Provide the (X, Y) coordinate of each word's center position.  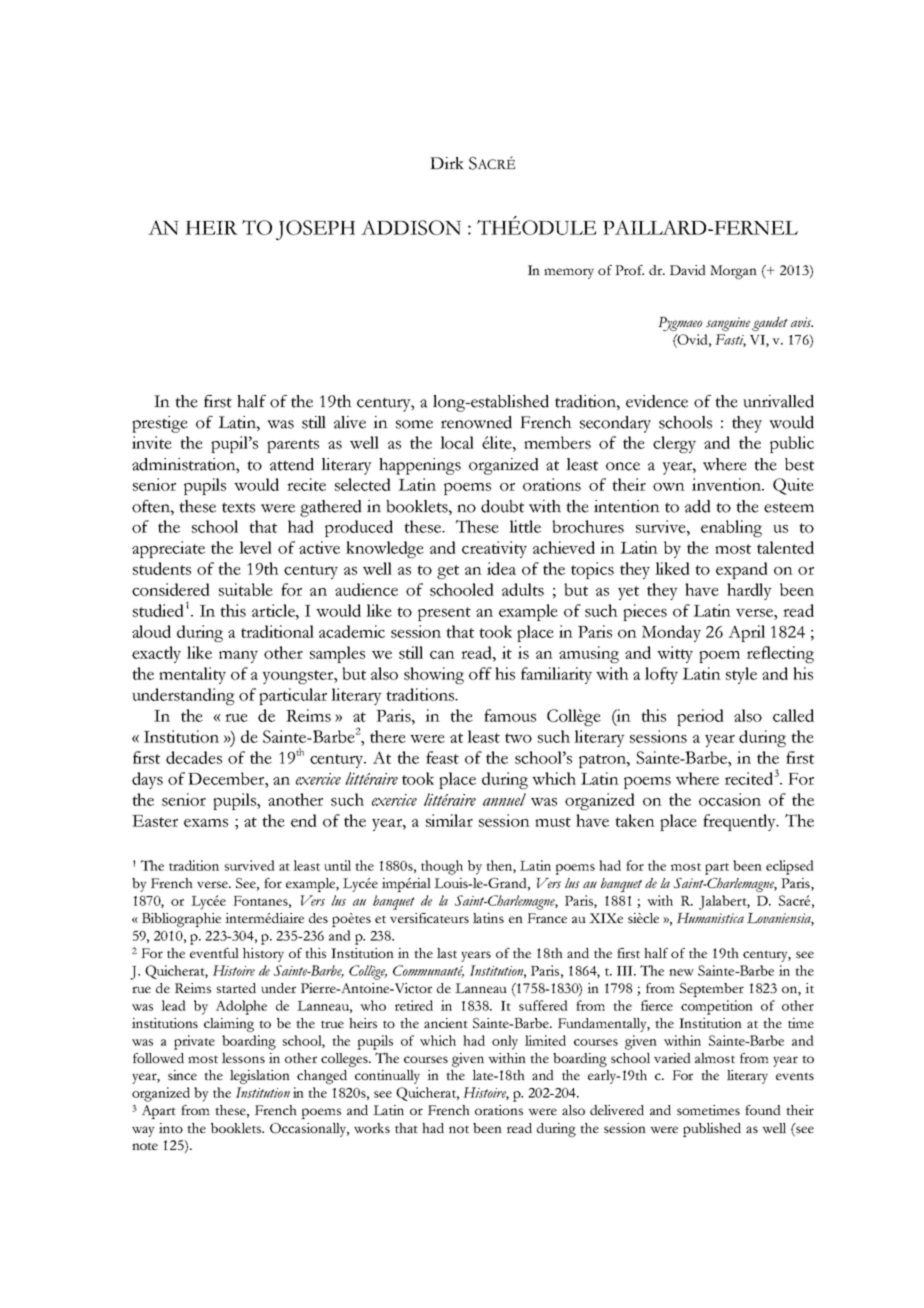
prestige (160, 424)
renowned (476, 422)
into (171, 1128)
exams (206, 823)
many (238, 657)
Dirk (447, 163)
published (712, 1130)
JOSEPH (315, 230)
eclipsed (790, 867)
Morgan (733, 272)
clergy (674, 444)
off (480, 673)
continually (387, 1077)
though (442, 867)
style (741, 675)
